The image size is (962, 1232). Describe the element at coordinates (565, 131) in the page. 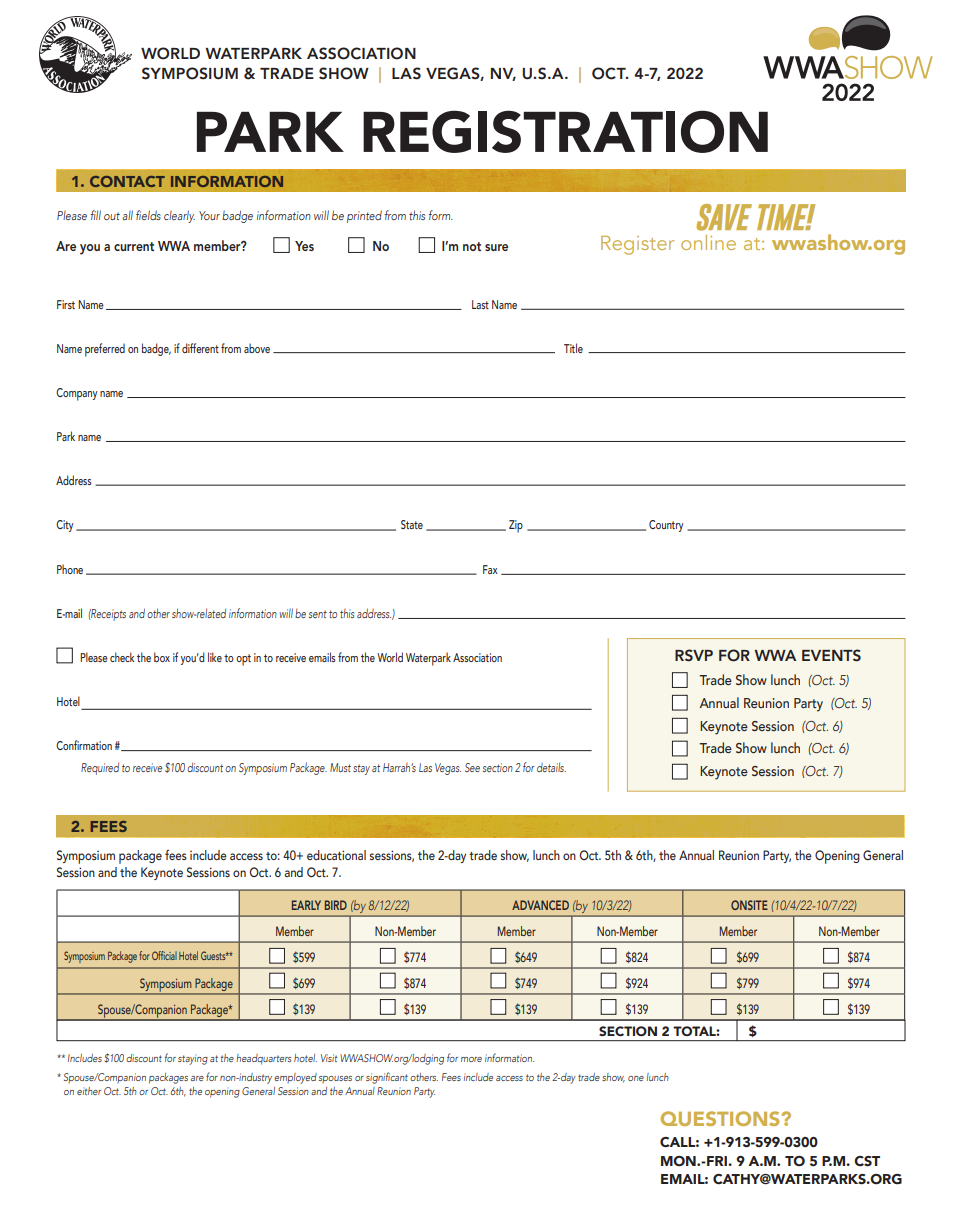

I see `REGISTRATION` at that location.
